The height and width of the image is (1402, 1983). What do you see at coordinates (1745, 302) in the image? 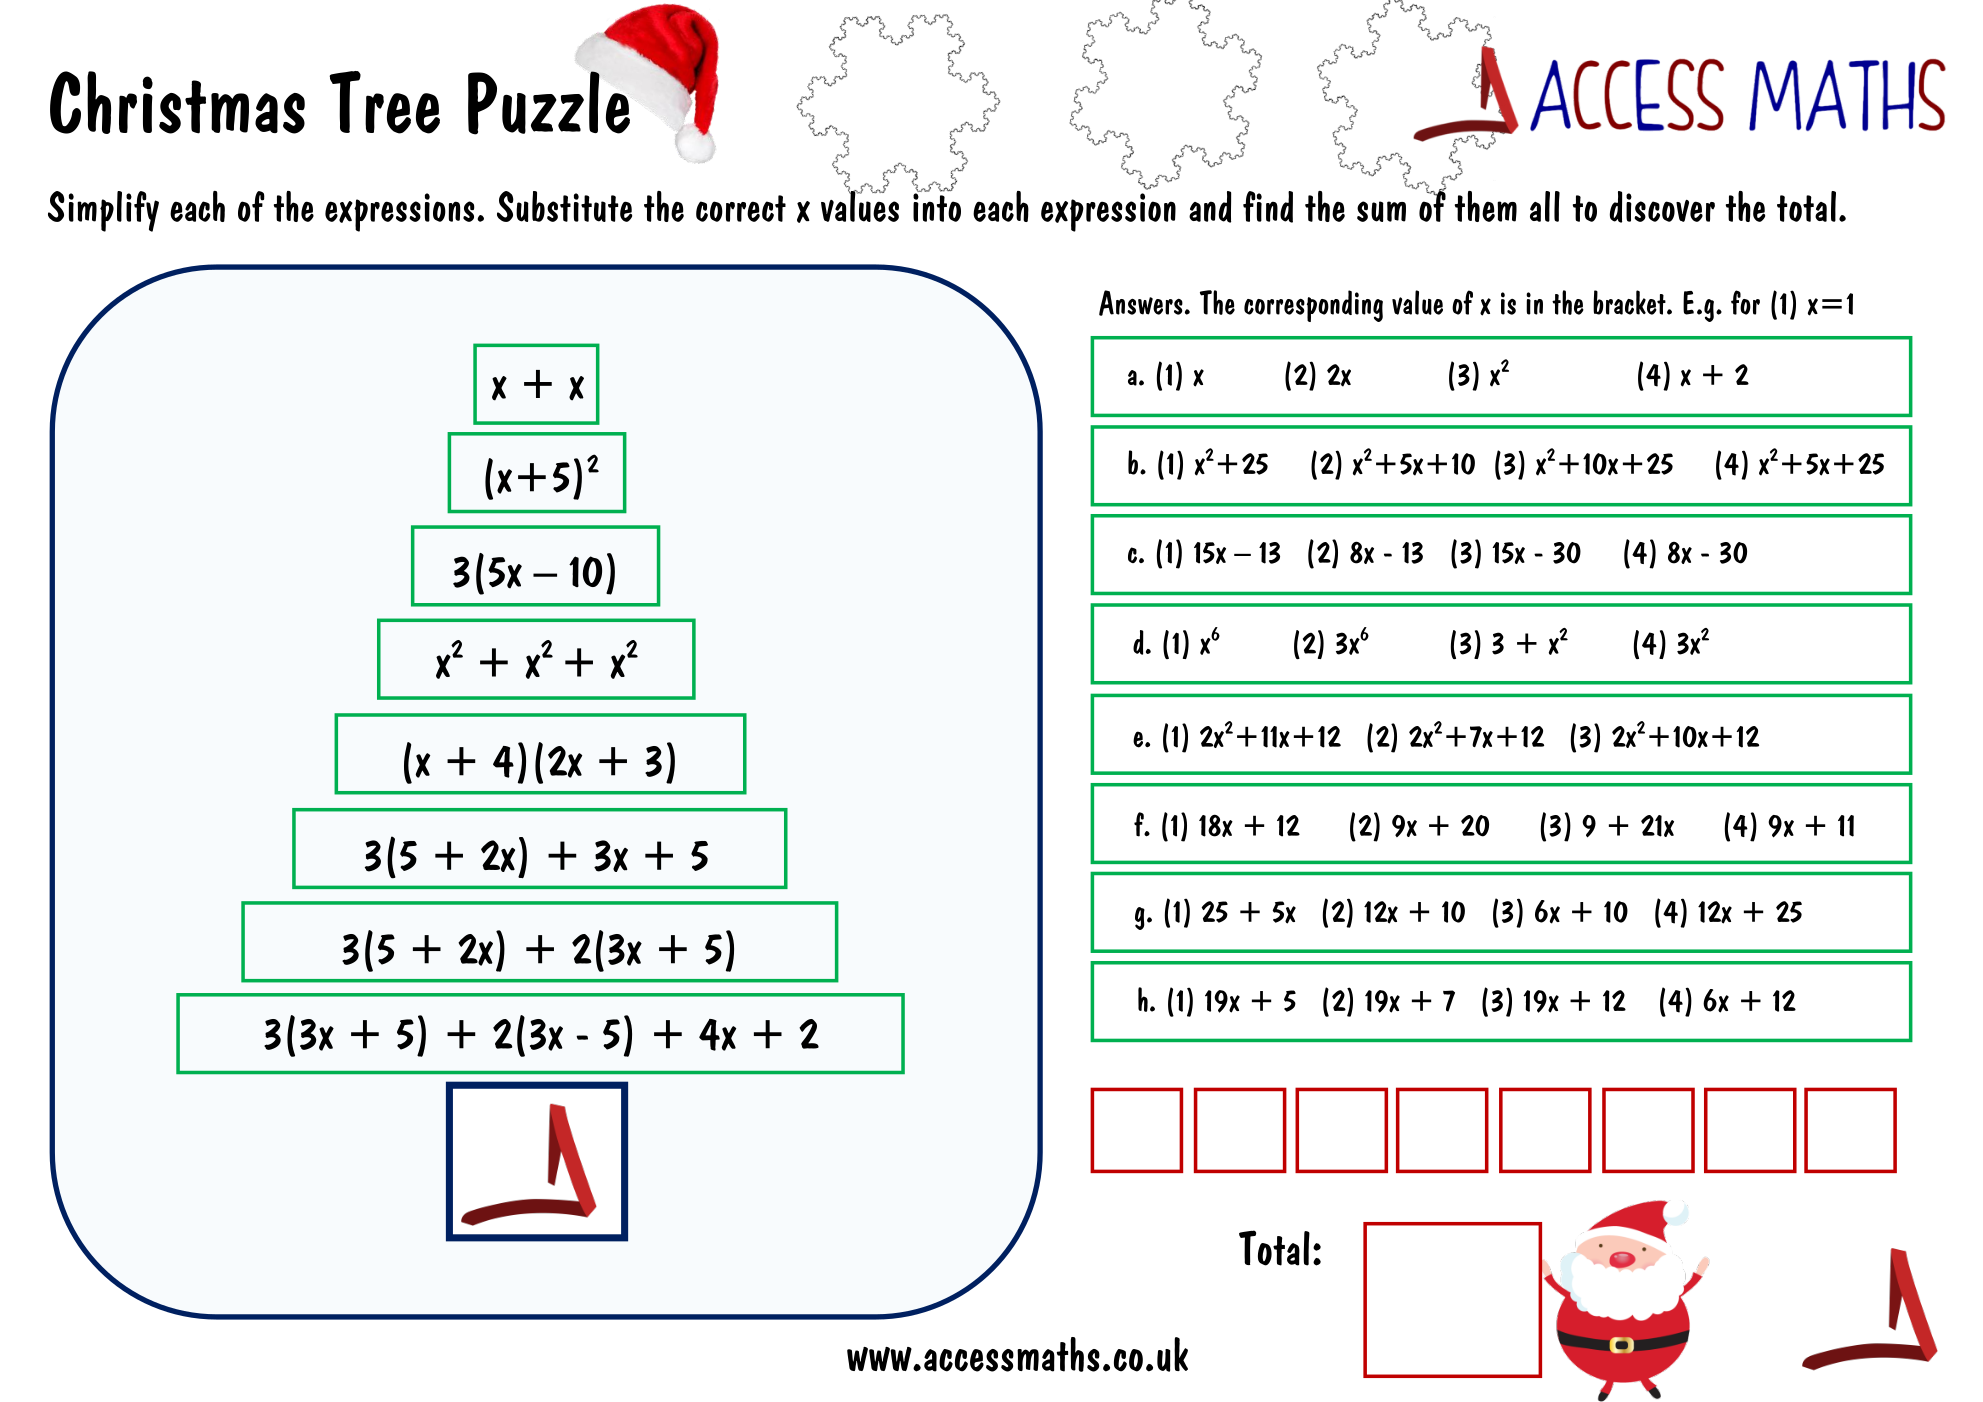
I see `for` at bounding box center [1745, 302].
